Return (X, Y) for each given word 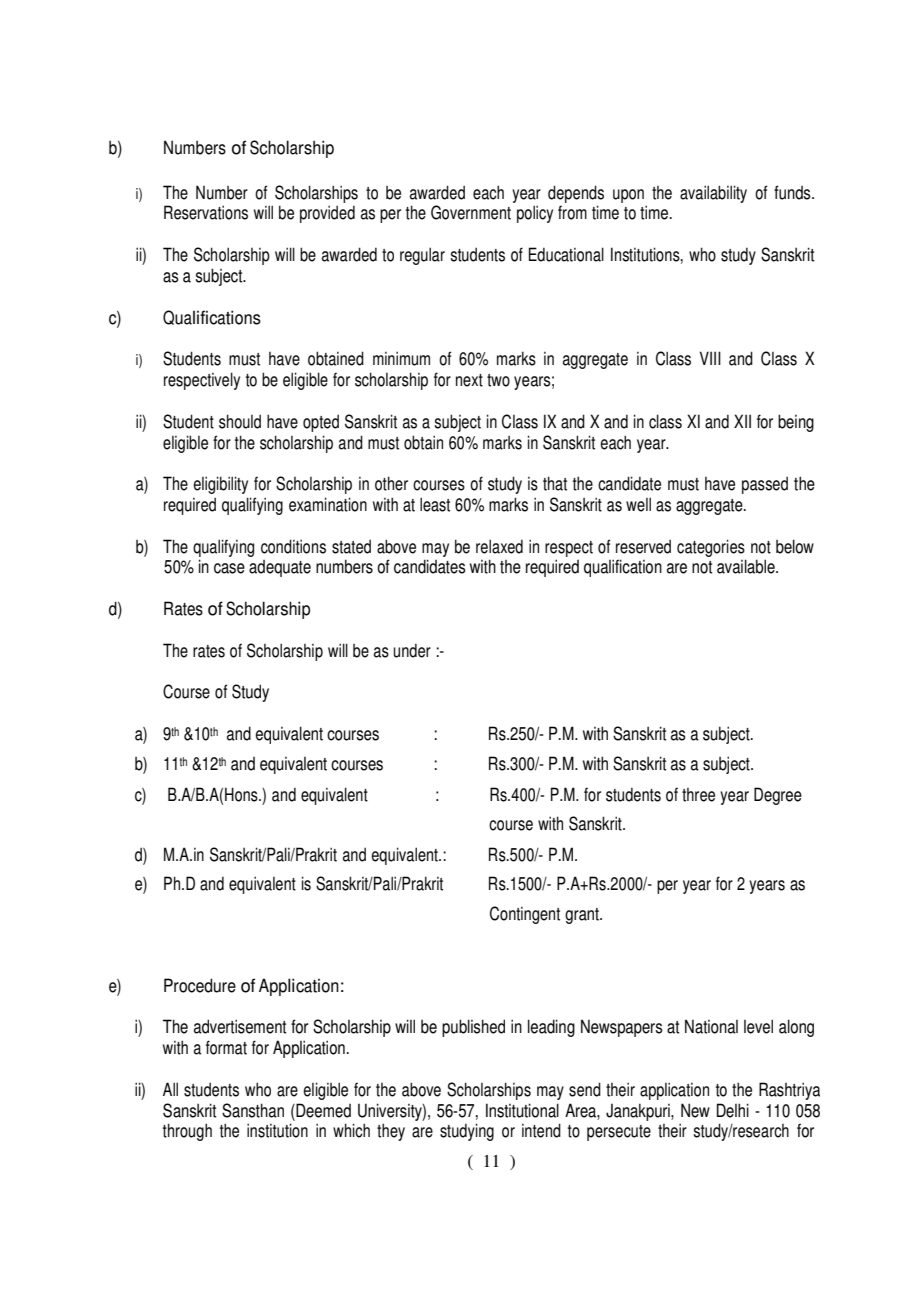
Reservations (206, 212)
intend (541, 1130)
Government (471, 212)
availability (713, 194)
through (187, 1132)
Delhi (733, 1110)
